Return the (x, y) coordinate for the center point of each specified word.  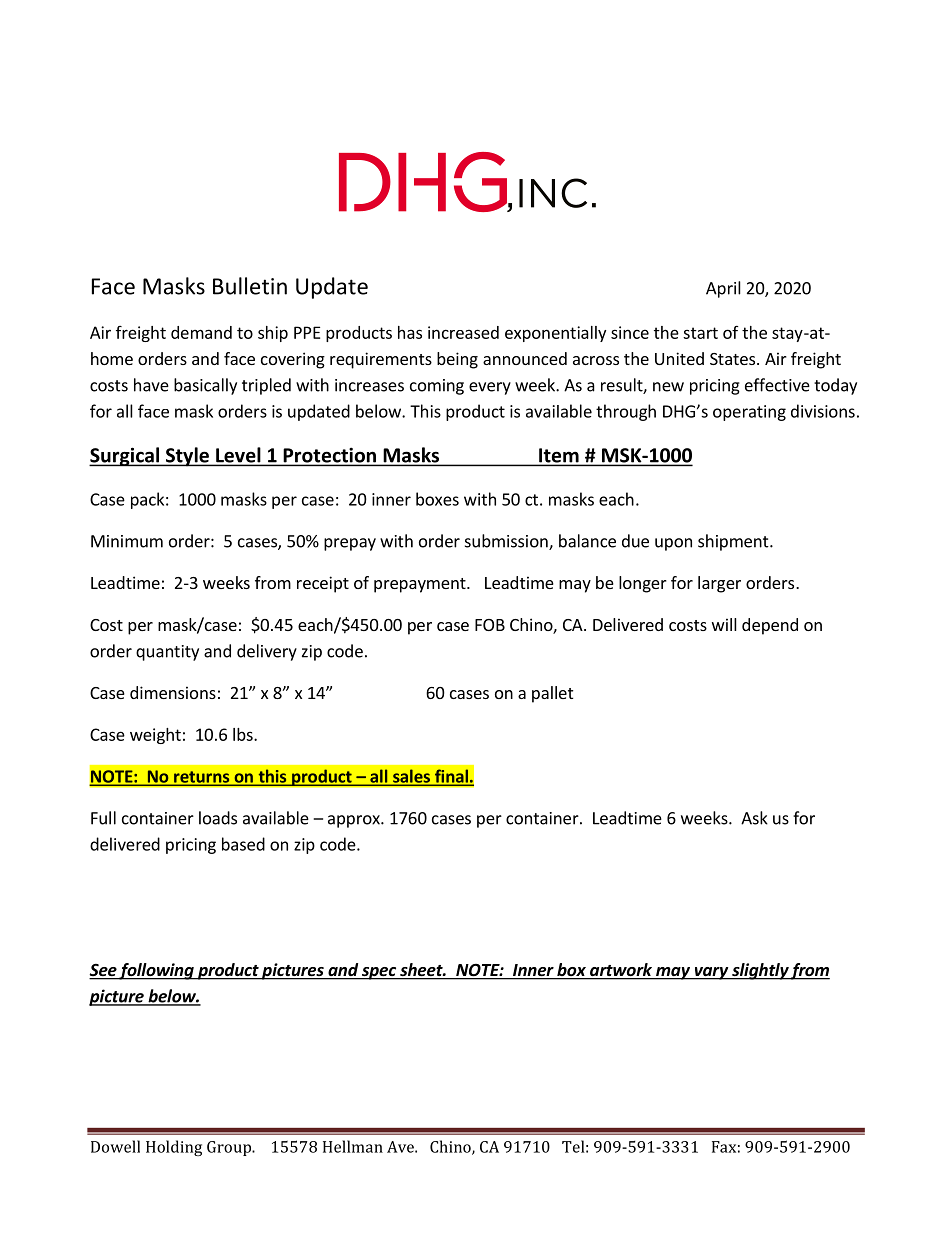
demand (201, 332)
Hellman (353, 1146)
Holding (174, 1148)
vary (711, 973)
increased (463, 332)
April (723, 289)
